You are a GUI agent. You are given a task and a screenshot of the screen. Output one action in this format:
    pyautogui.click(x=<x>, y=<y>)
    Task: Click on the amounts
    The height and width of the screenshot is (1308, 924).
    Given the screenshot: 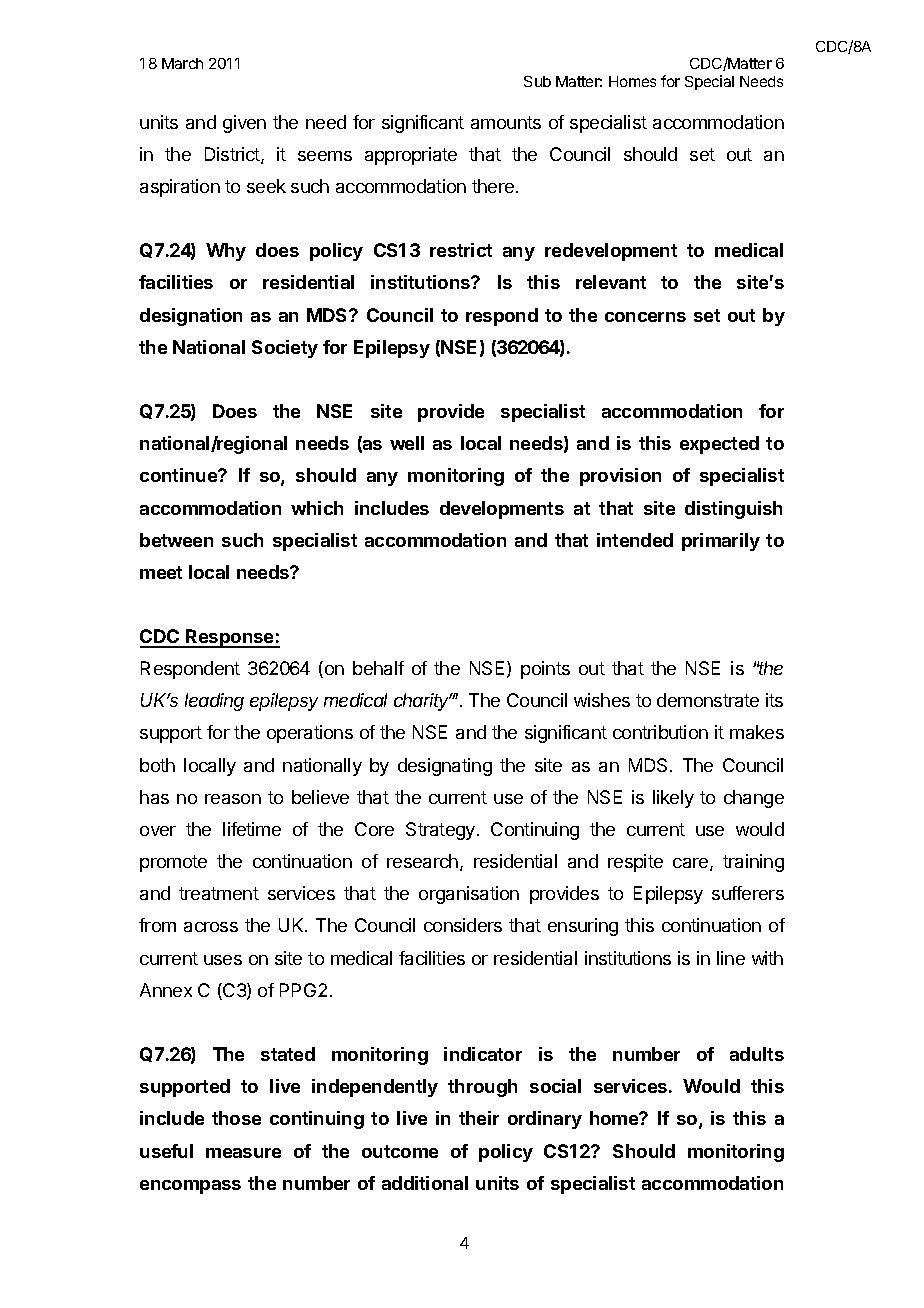 What is the action you would take?
    pyautogui.click(x=506, y=122)
